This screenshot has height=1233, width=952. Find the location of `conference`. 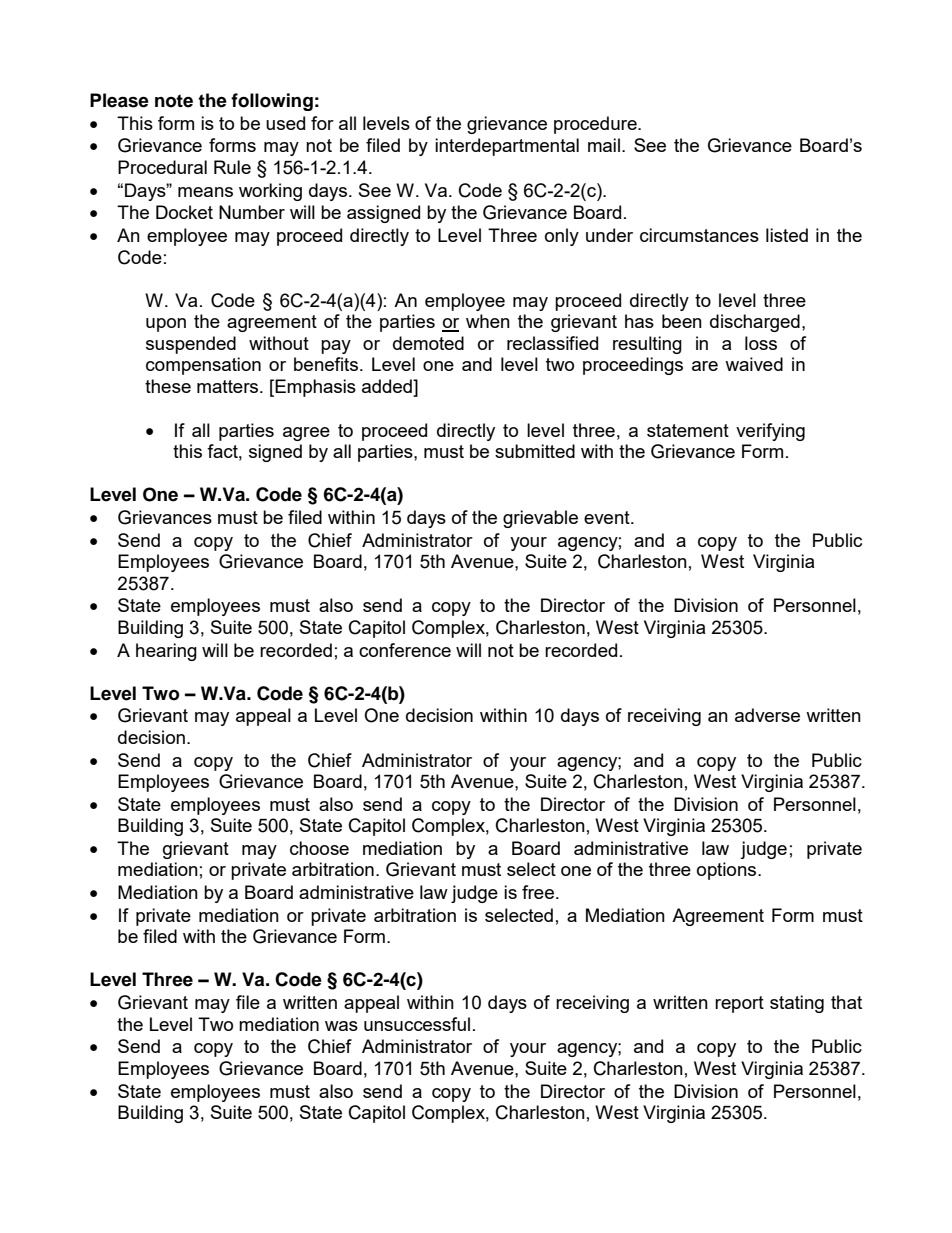

conference is located at coordinates (405, 650).
